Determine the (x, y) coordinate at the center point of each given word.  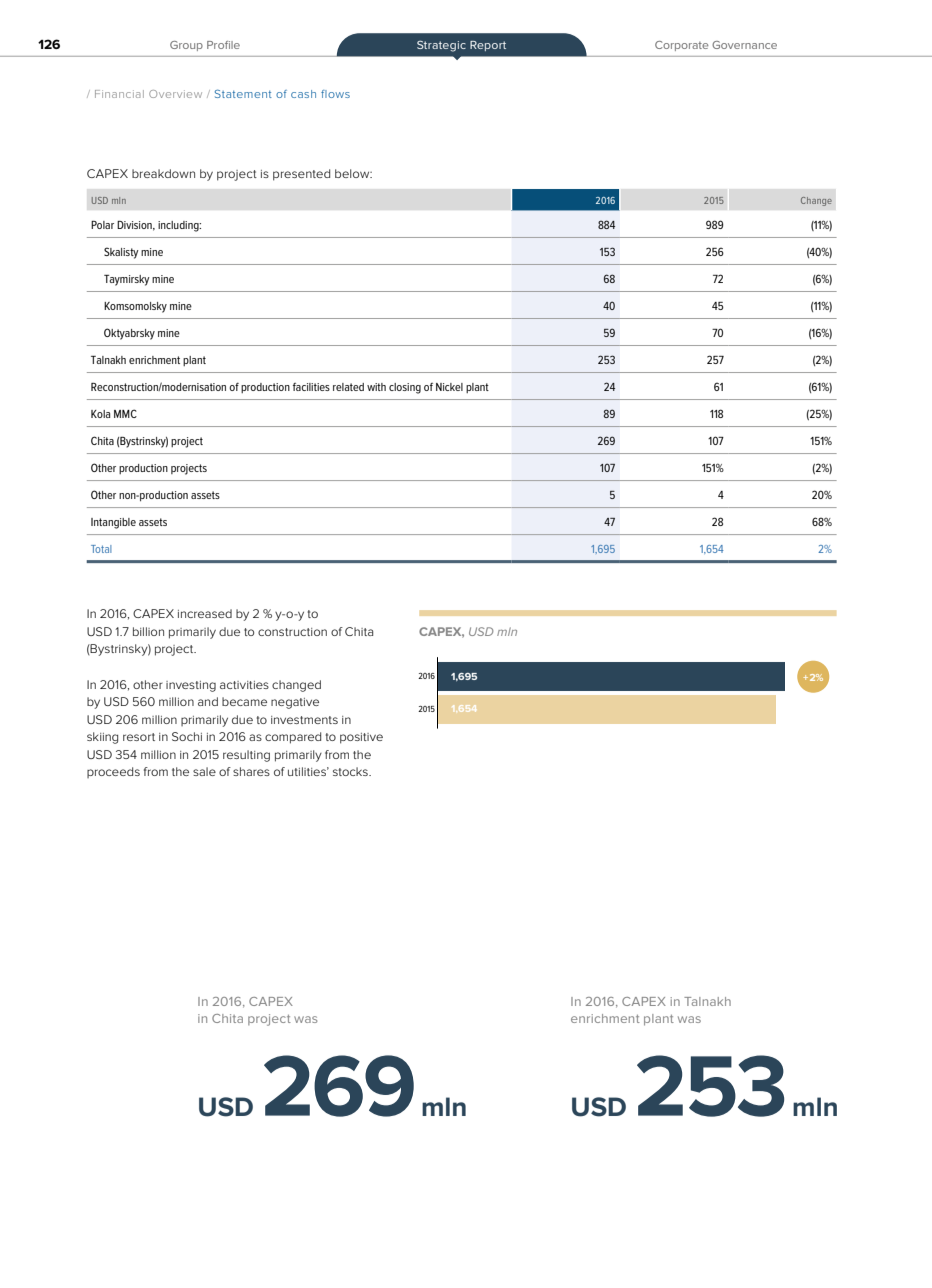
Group (186, 46)
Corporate (681, 46)
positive (361, 738)
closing (405, 388)
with (376, 387)
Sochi (187, 736)
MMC (125, 413)
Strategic (441, 46)
